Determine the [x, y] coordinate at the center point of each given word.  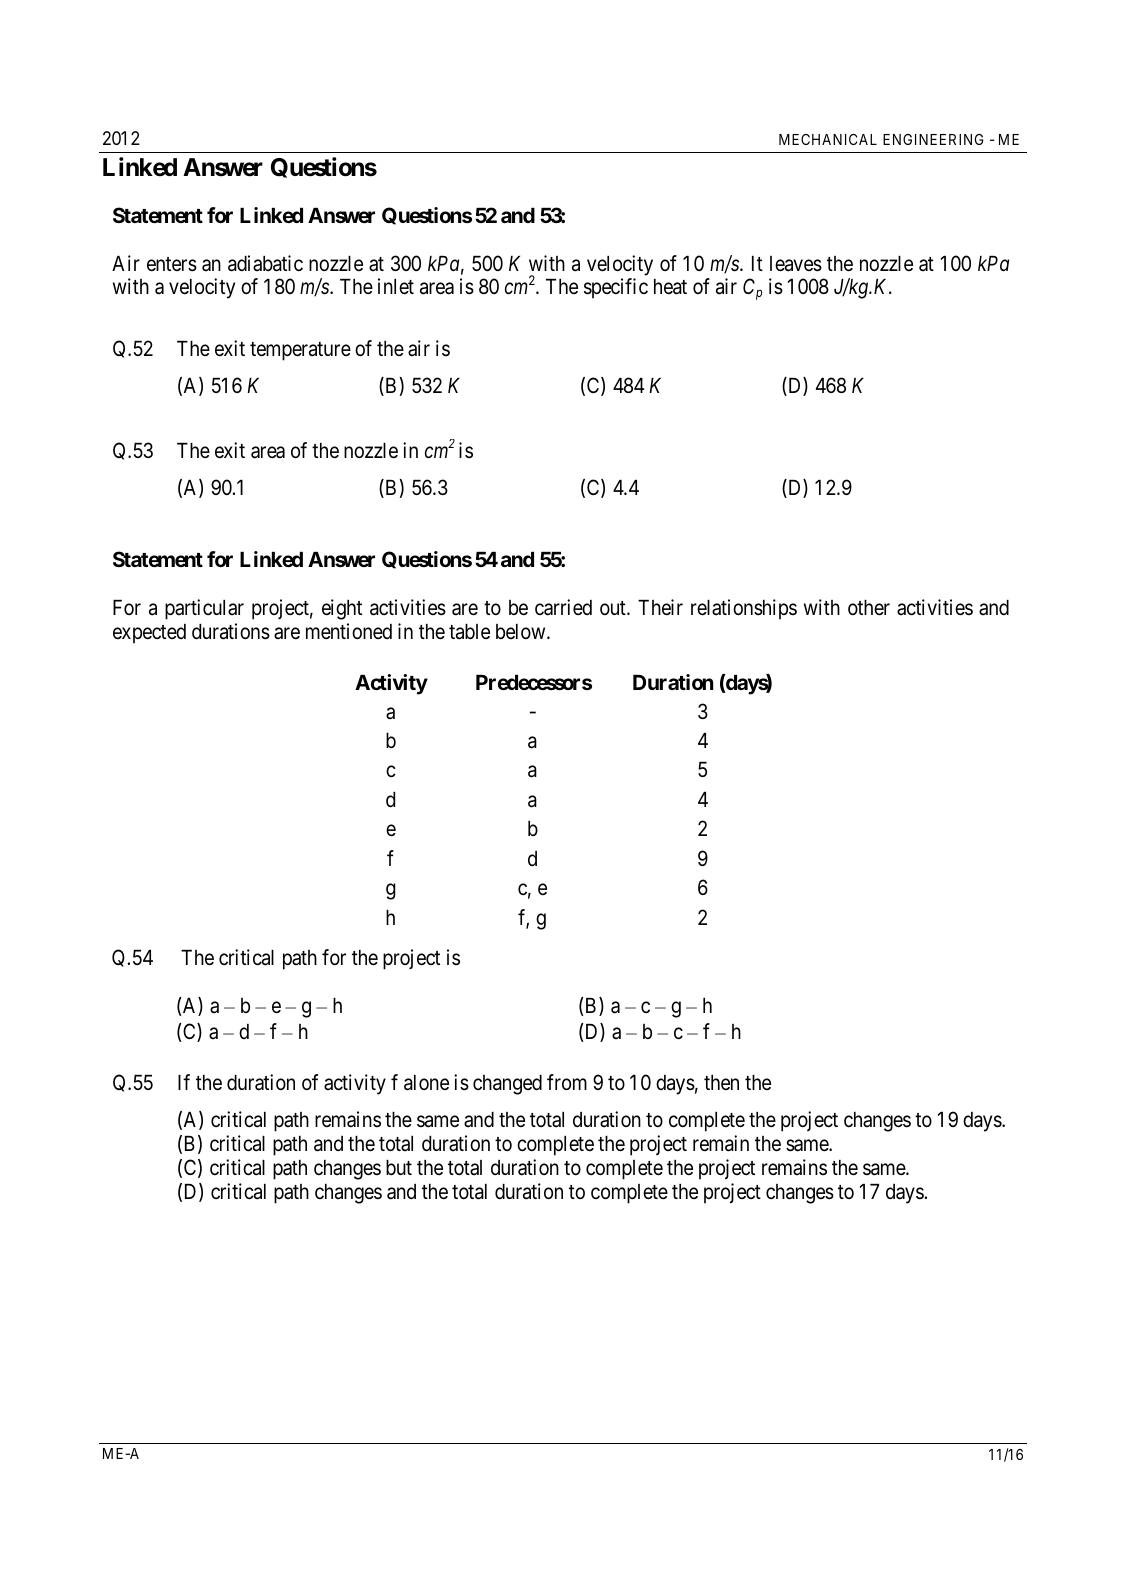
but [399, 1168]
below [522, 631]
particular [204, 609]
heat [670, 287]
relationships [744, 609]
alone [426, 1083]
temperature [300, 351]
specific [616, 288]
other [869, 608]
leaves [796, 264]
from [567, 1082]
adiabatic [265, 263]
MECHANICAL [828, 139]
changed [507, 1085]
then [721, 1082]
